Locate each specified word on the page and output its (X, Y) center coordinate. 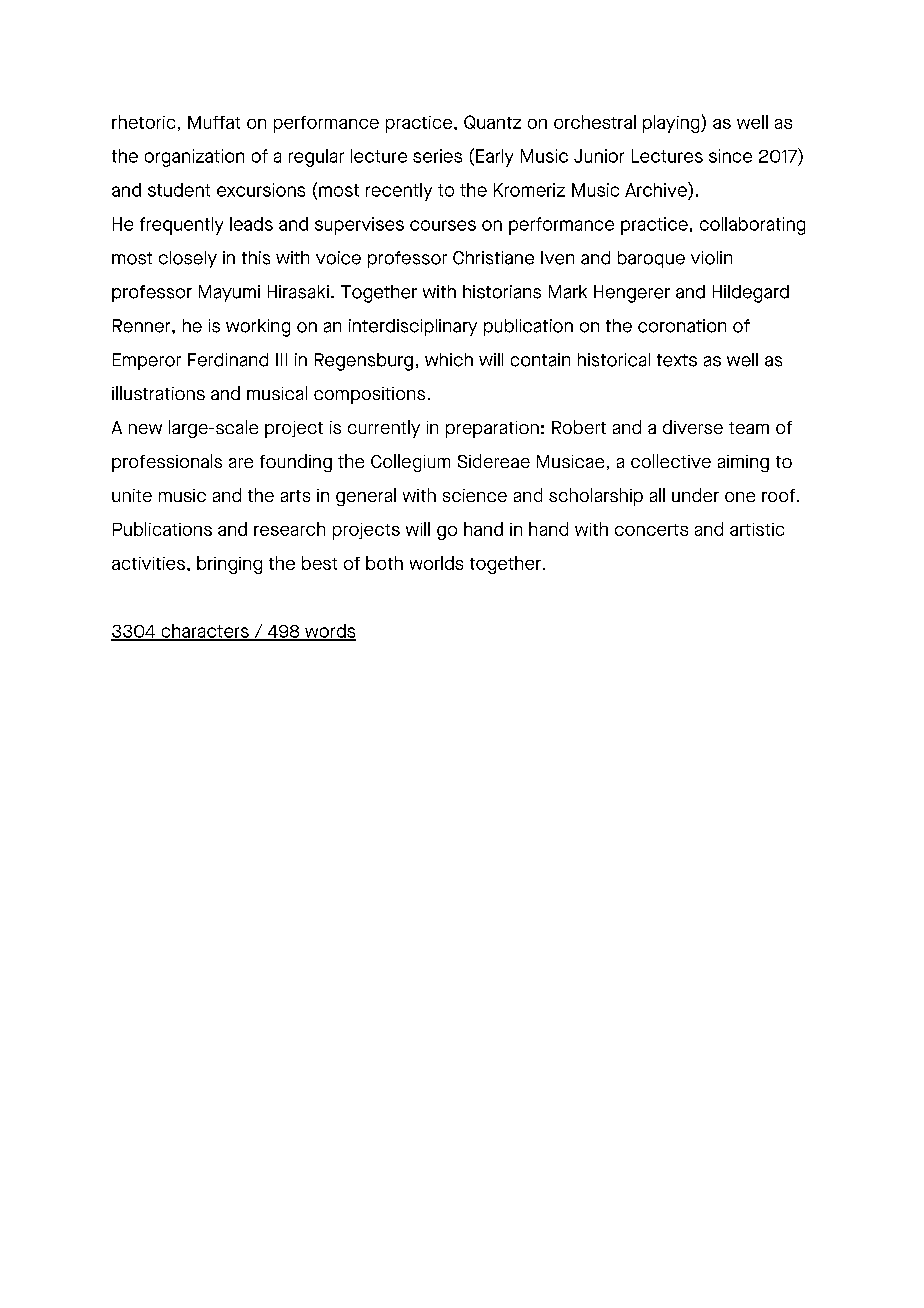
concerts (651, 530)
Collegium (410, 463)
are (241, 463)
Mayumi (229, 293)
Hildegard (751, 294)
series (437, 156)
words (329, 632)
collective (671, 461)
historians (502, 292)
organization (194, 158)
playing (672, 124)
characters (205, 632)
